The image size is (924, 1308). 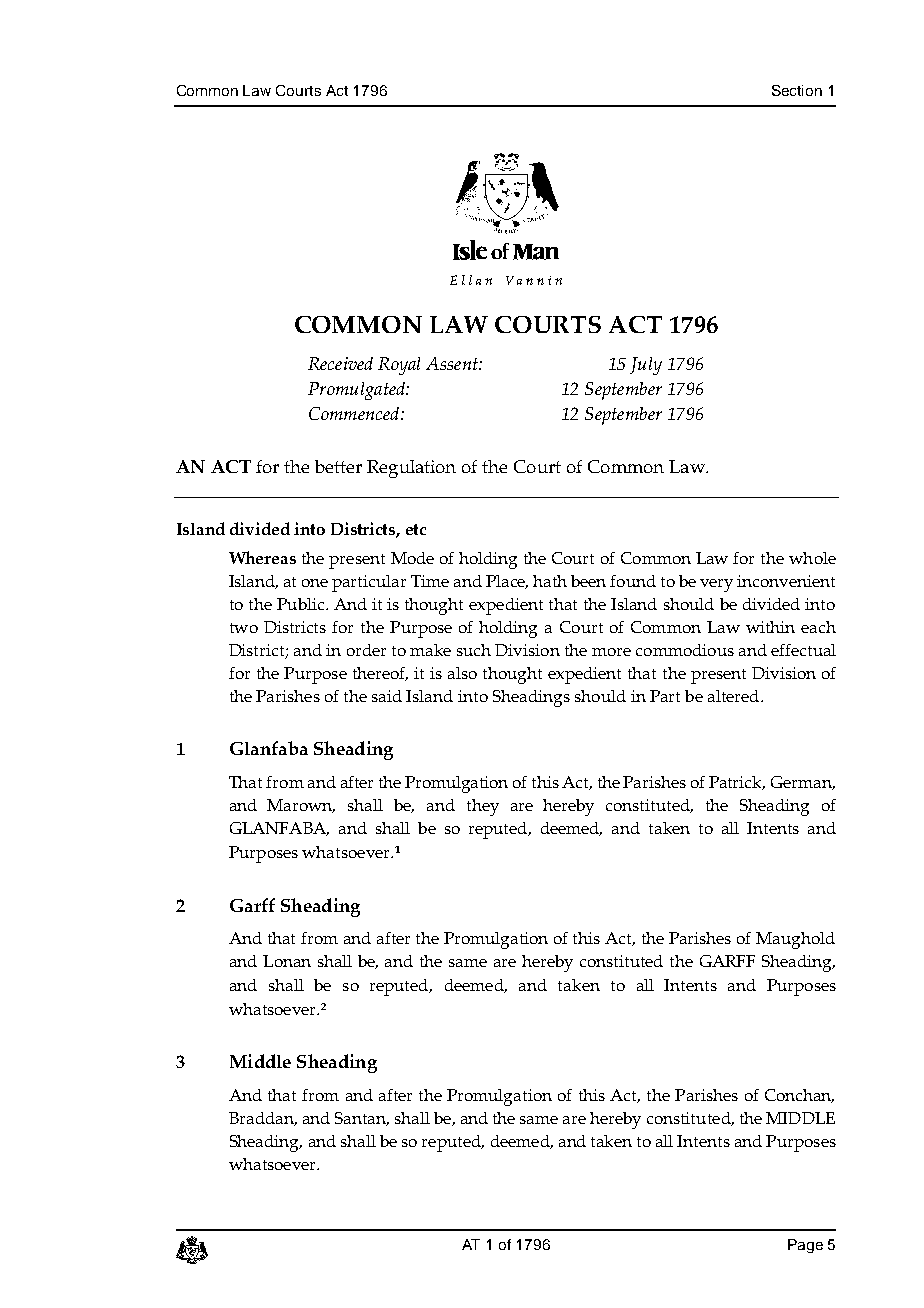 What do you see at coordinates (287, 961) in the screenshot?
I see `Lonan` at bounding box center [287, 961].
